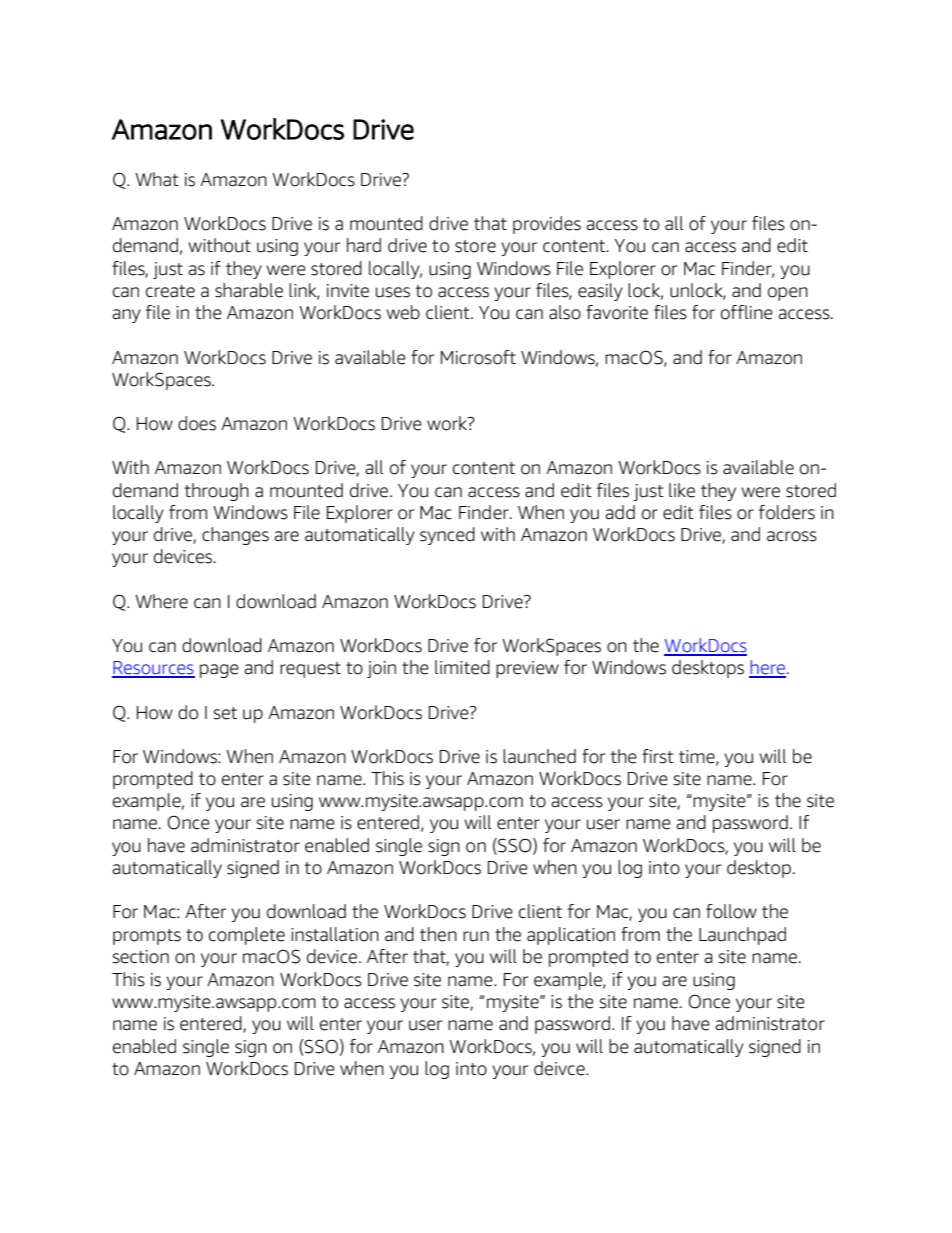  I want to click on Microsoft, so click(478, 357).
